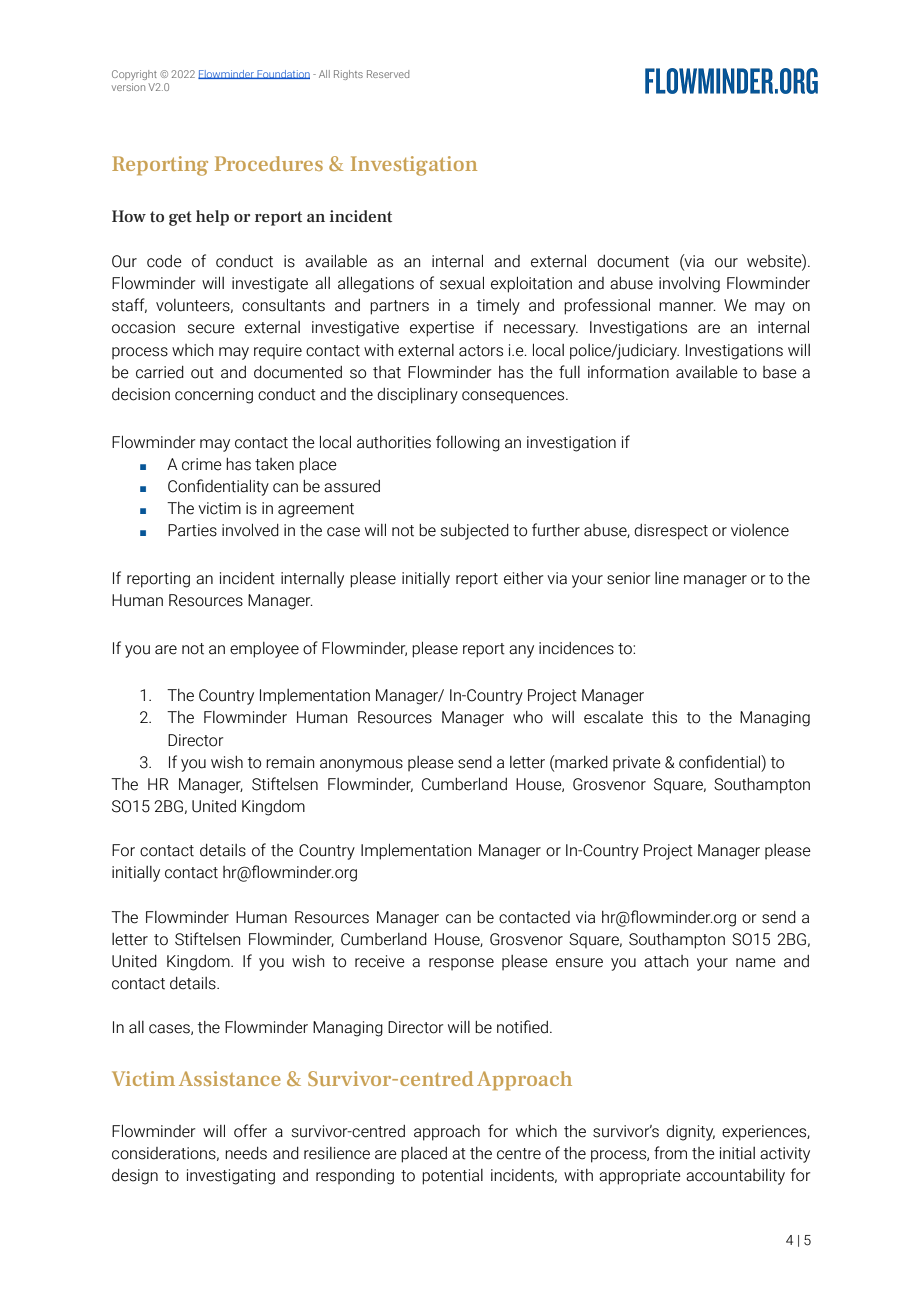  What do you see at coordinates (452, 1177) in the document?
I see `potential` at bounding box center [452, 1177].
